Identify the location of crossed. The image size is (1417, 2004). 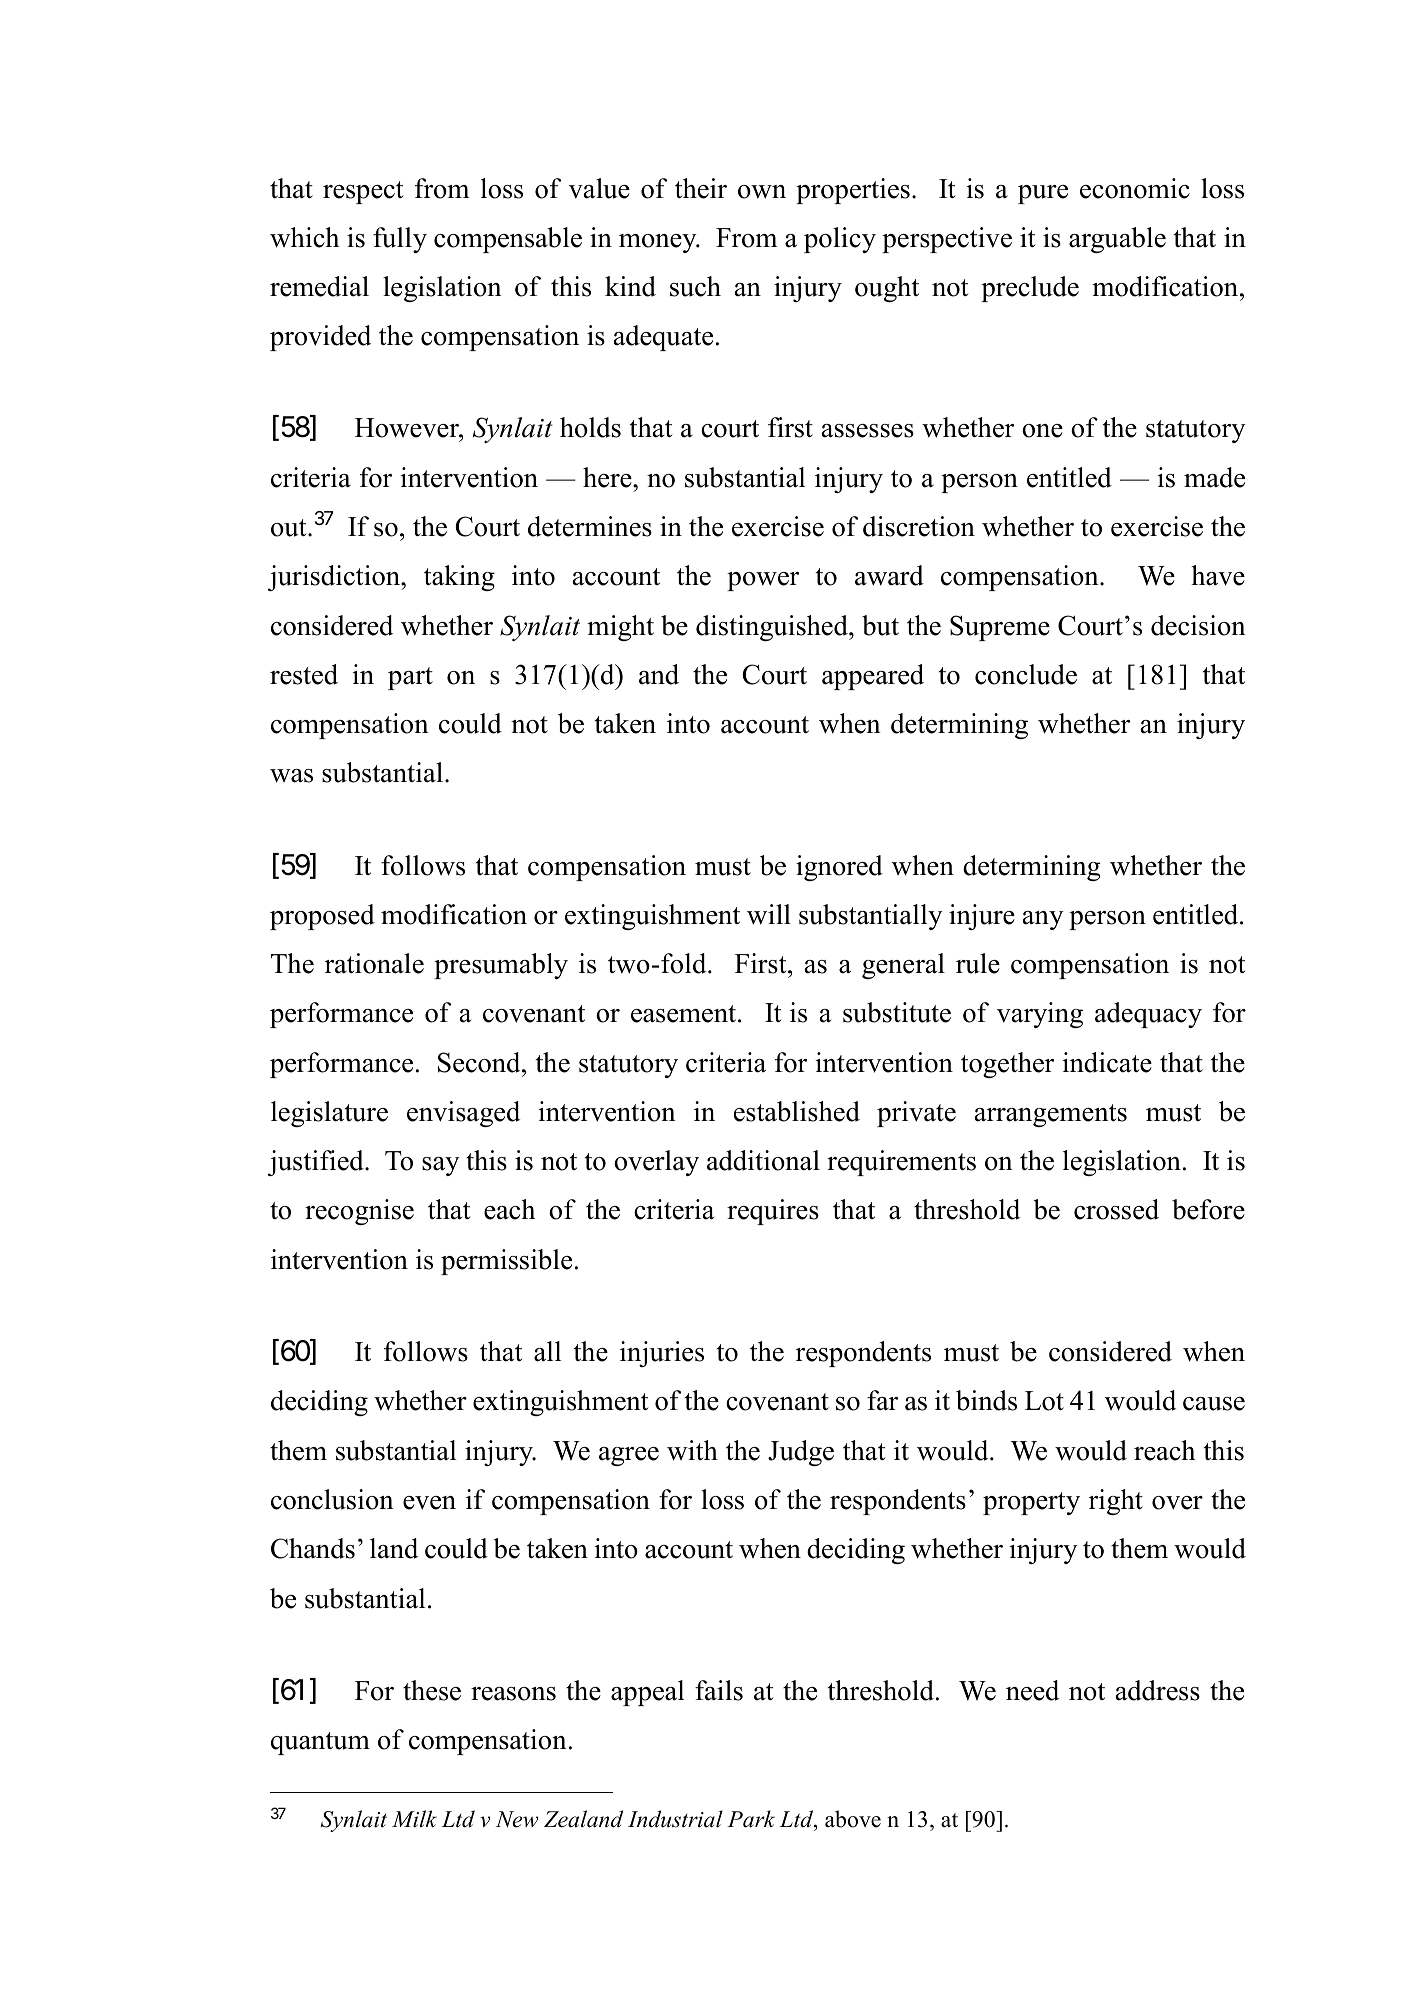
(1116, 1209).
